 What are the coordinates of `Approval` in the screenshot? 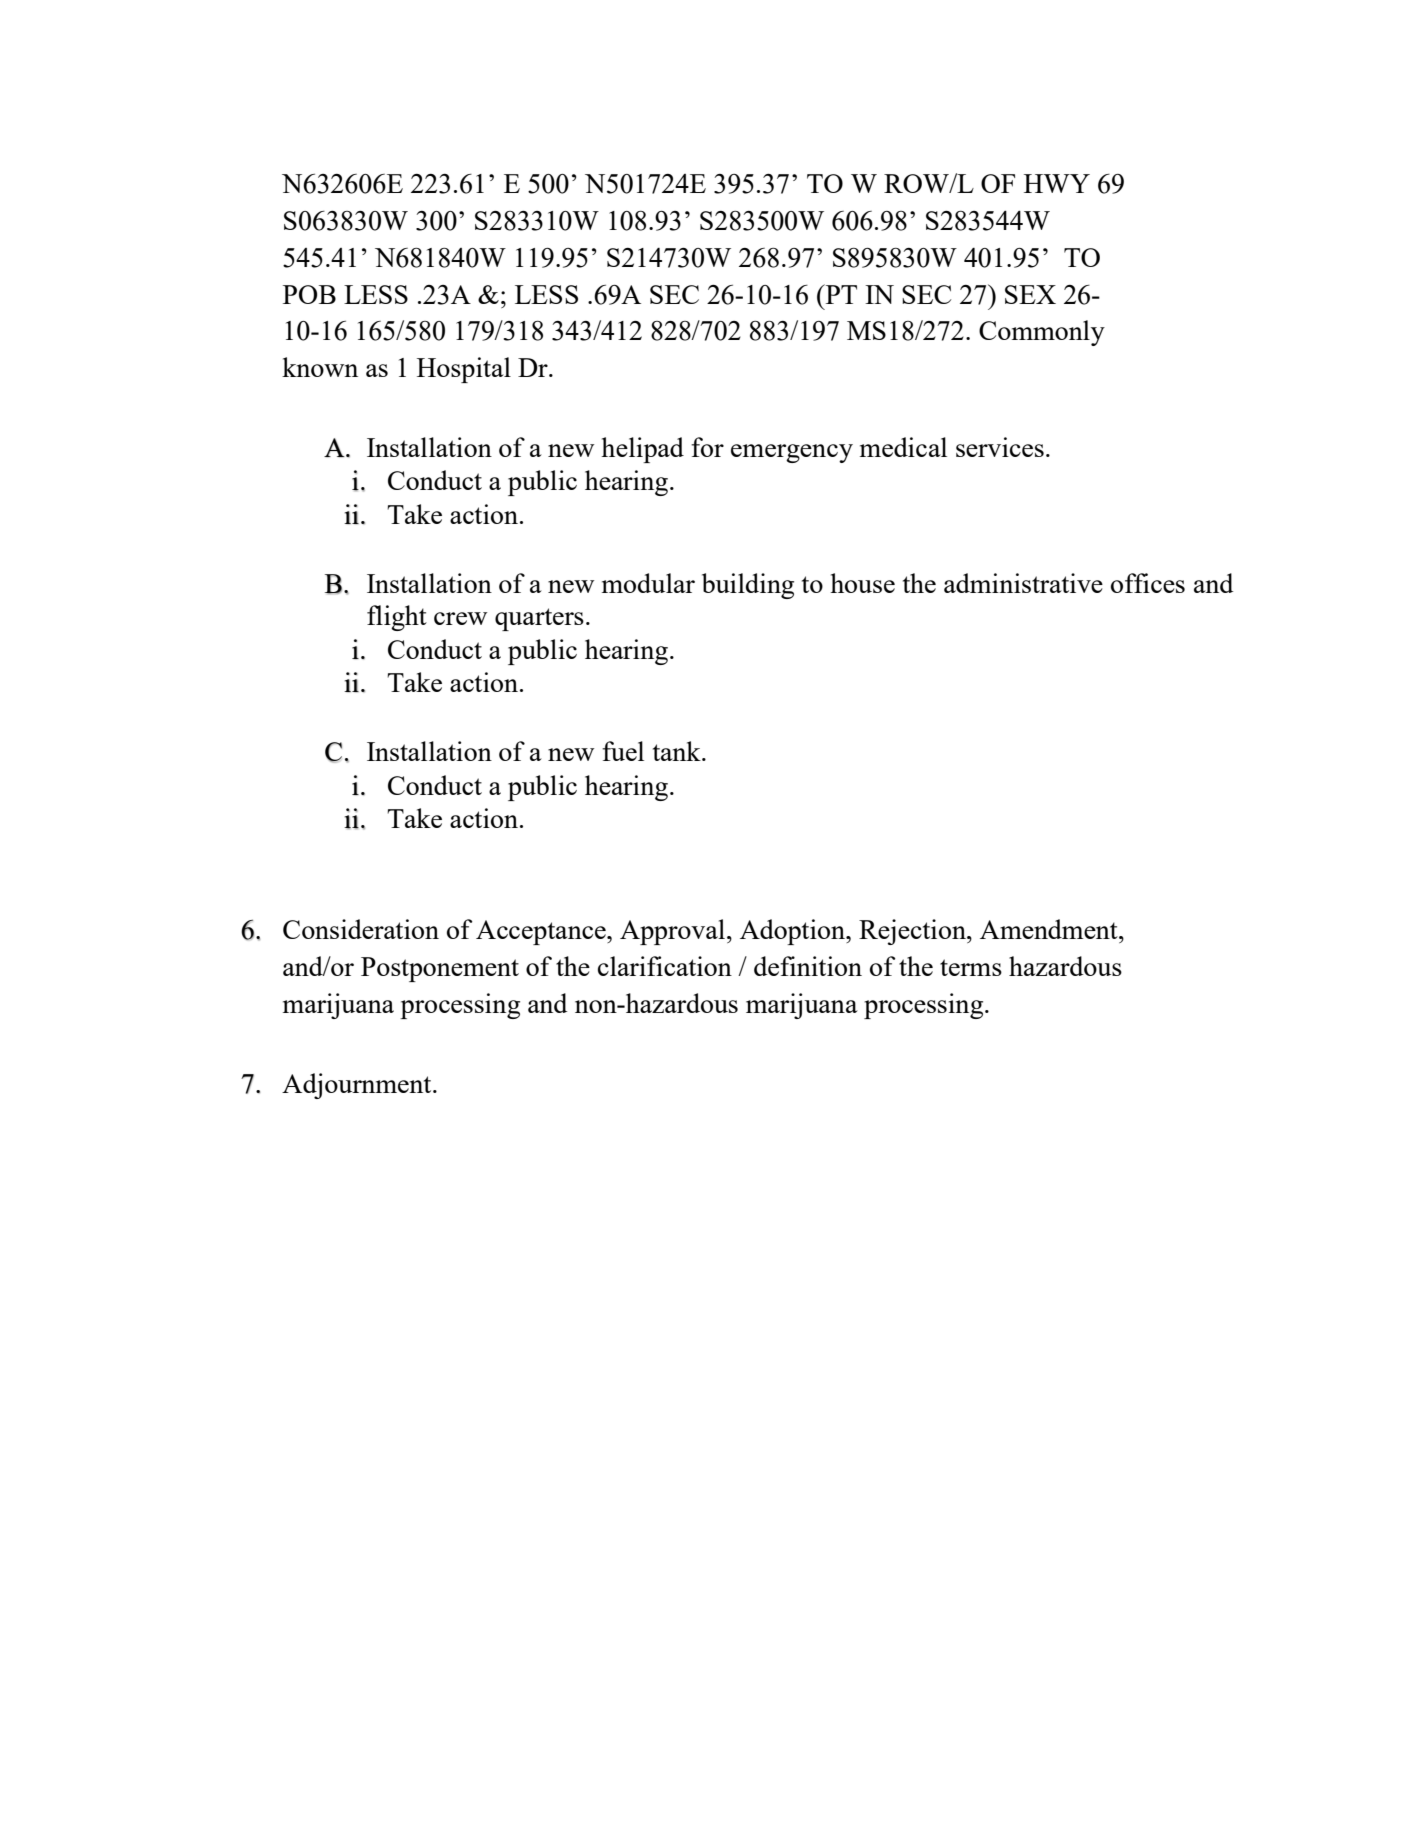 It's located at (674, 932).
